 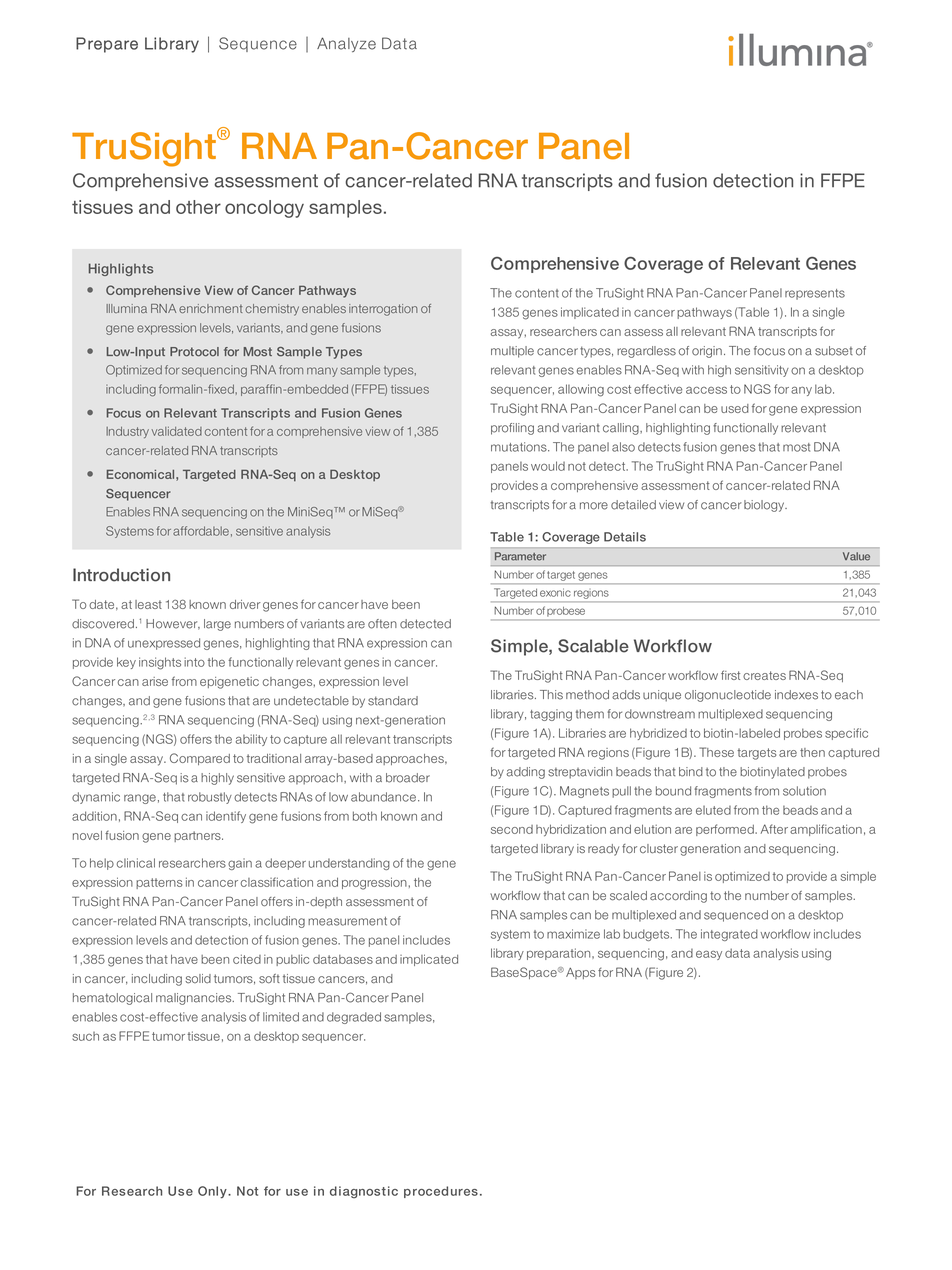 What do you see at coordinates (173, 624) in the screenshot?
I see `However` at bounding box center [173, 624].
